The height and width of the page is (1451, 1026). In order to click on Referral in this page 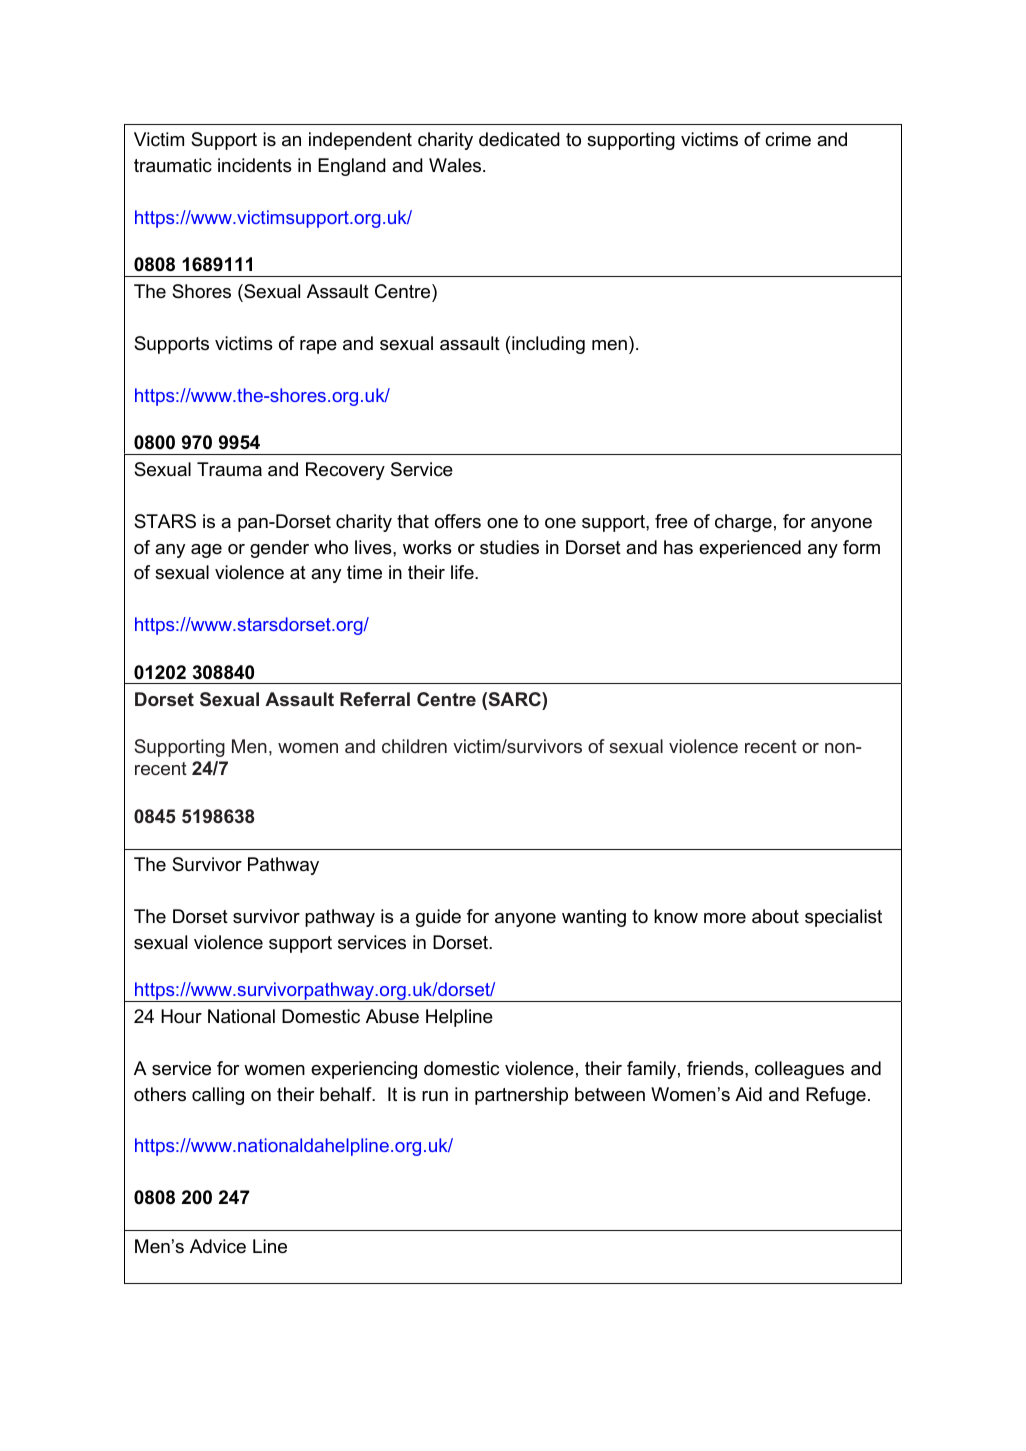, I will do `click(375, 699)`.
